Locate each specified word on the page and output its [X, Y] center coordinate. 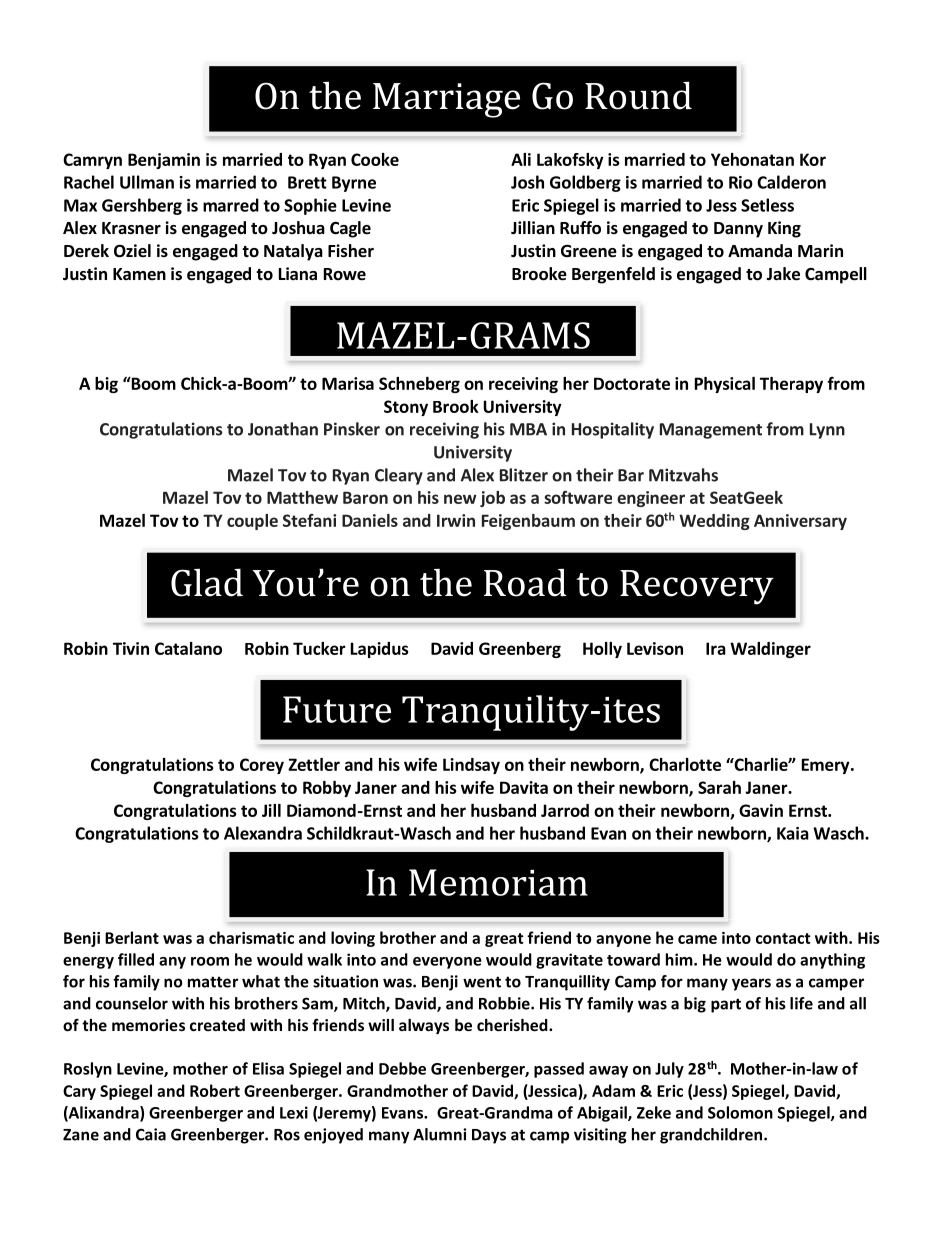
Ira [716, 648]
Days [489, 1136]
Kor [813, 159]
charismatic [251, 937]
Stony [406, 408]
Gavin [761, 810]
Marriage [446, 100]
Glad [207, 582]
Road [525, 583]
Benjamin [164, 161]
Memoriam [498, 882]
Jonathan [283, 429]
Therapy [791, 385]
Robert [215, 1090]
